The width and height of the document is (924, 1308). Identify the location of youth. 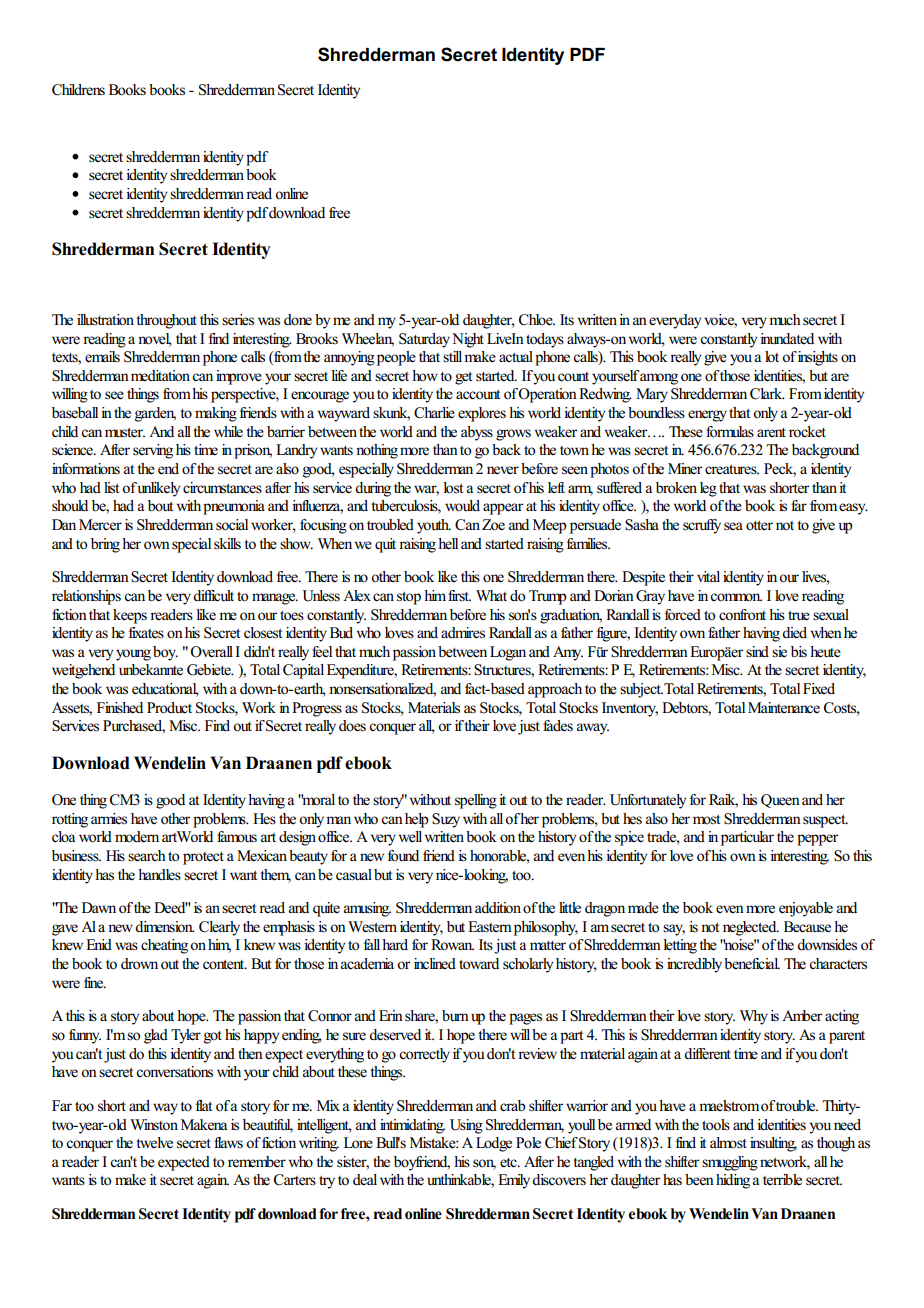
(434, 526).
